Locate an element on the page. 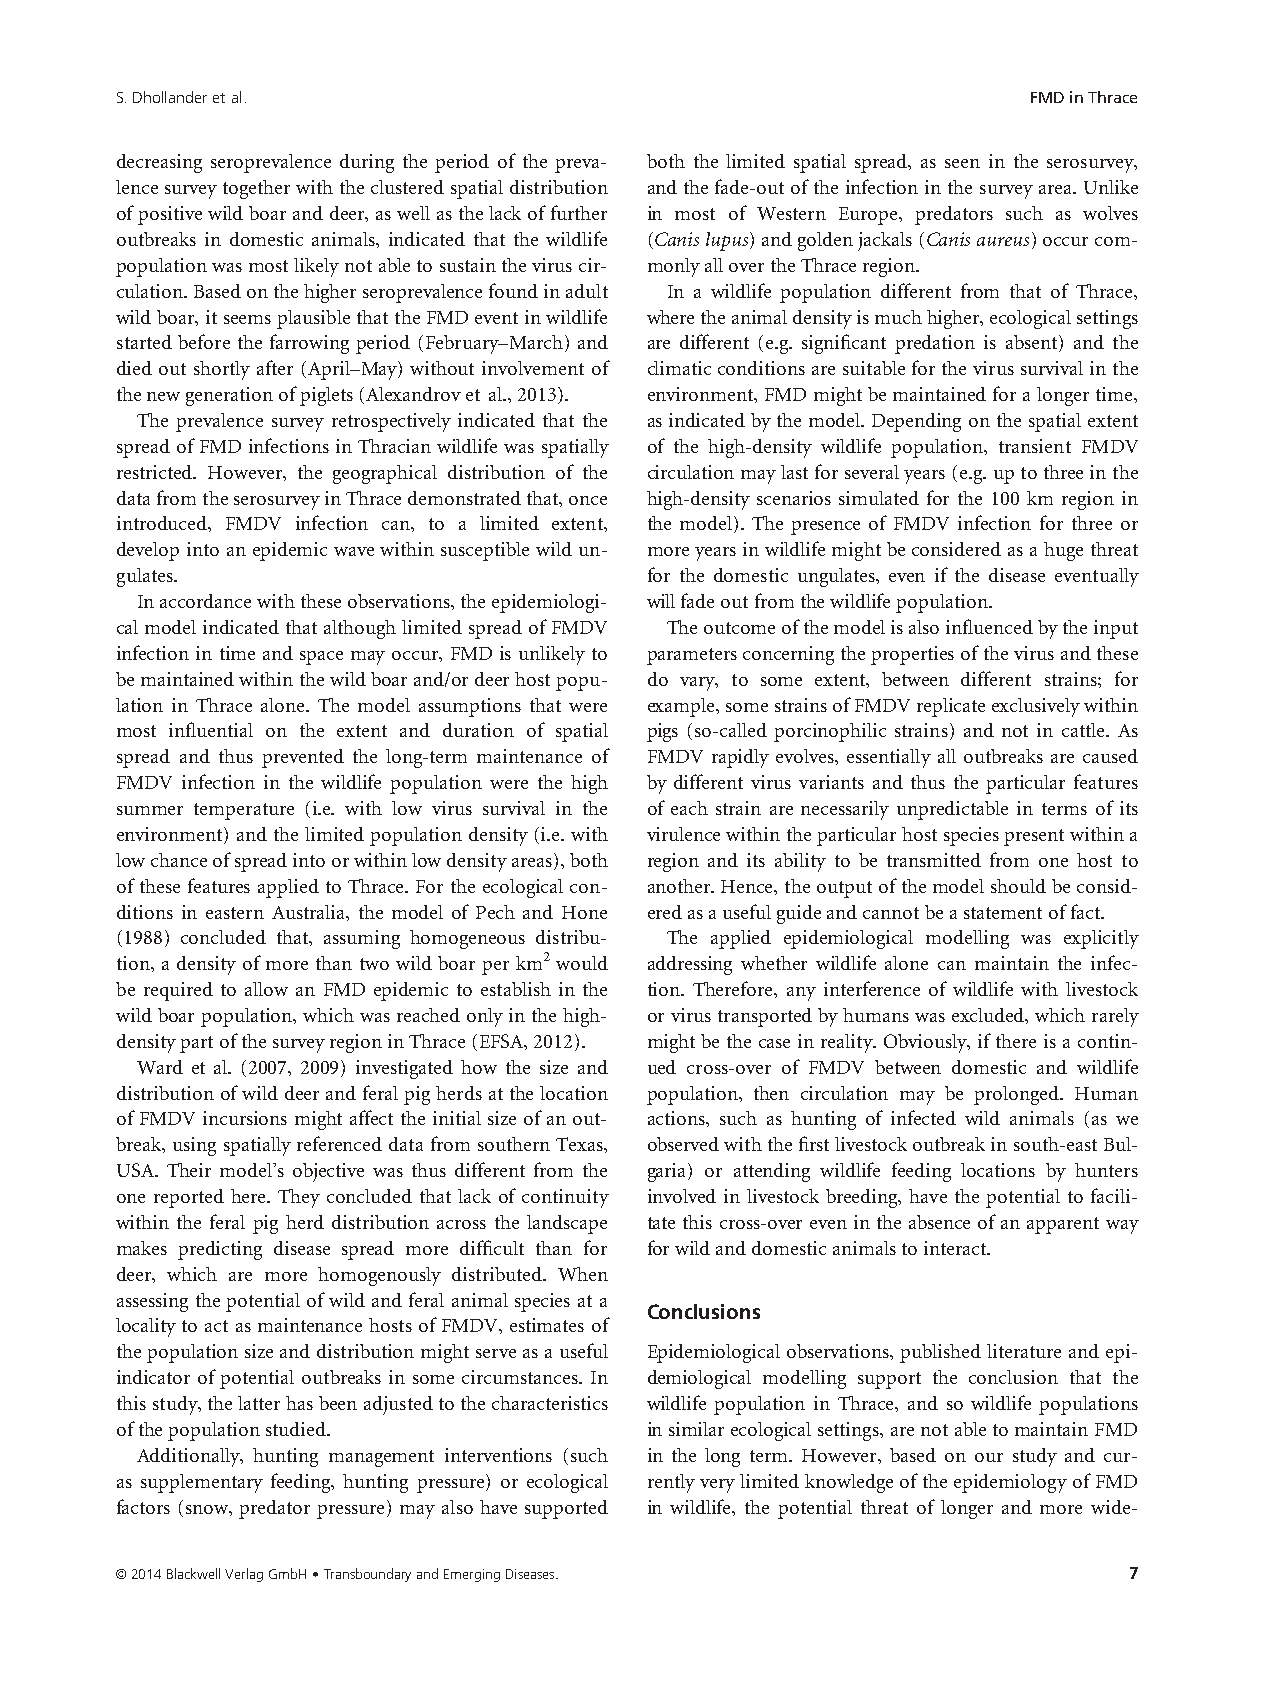 This image has width=1288, height=1693. another is located at coordinates (680, 886).
